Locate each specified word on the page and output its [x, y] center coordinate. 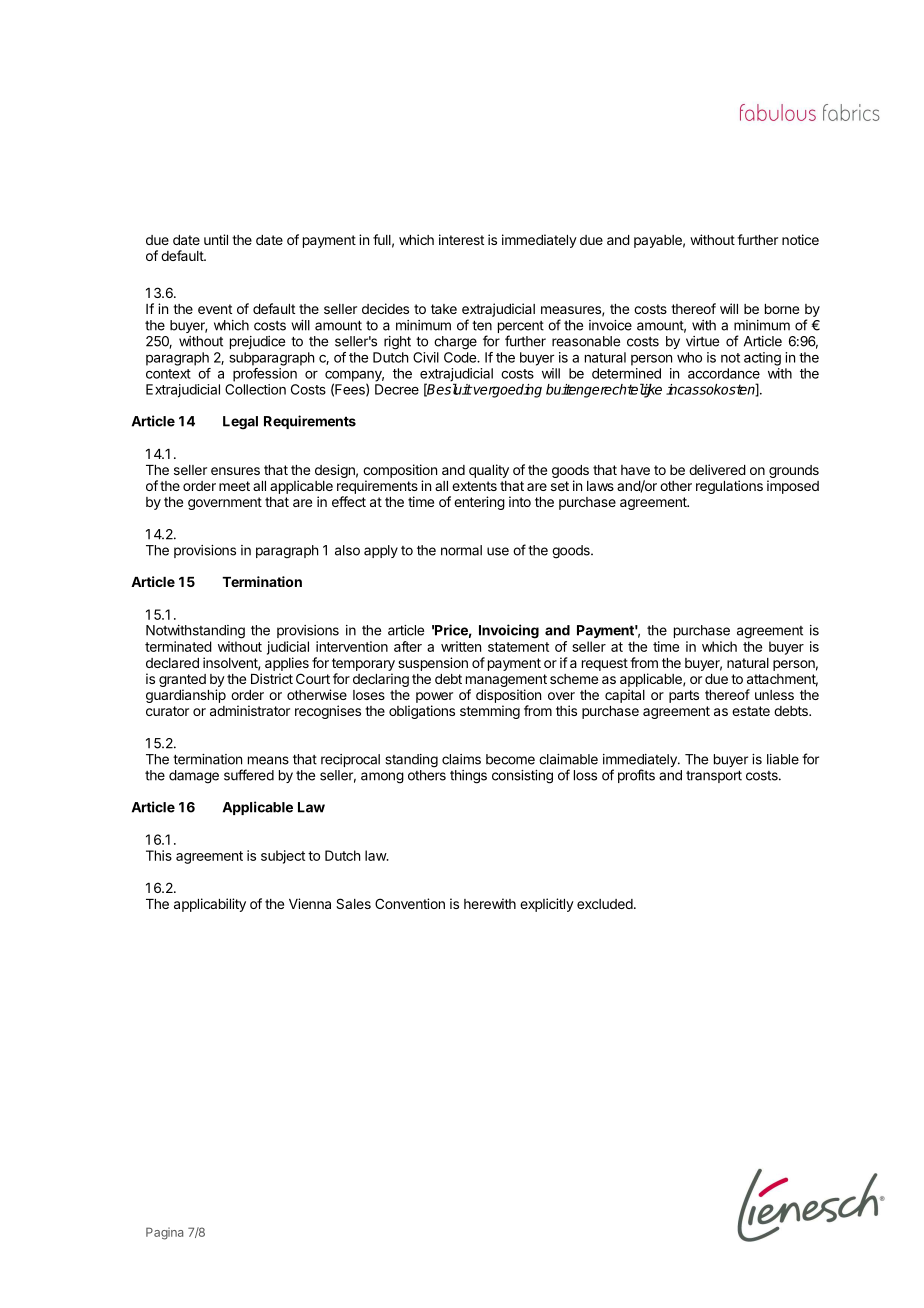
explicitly [547, 905]
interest [461, 239]
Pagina [164, 1233]
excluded [605, 904]
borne [782, 309]
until [216, 239]
